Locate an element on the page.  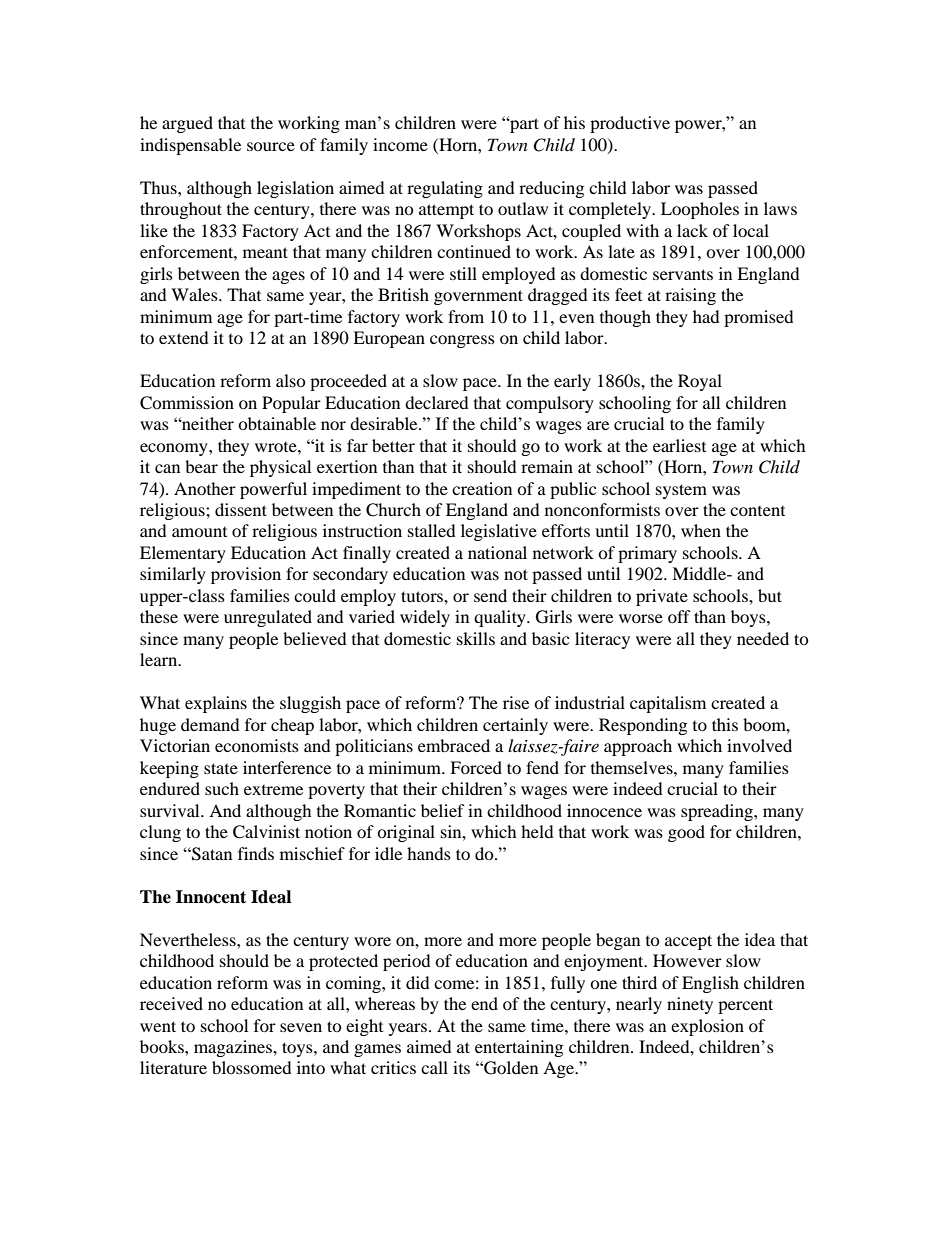
magazines is located at coordinates (234, 1048).
